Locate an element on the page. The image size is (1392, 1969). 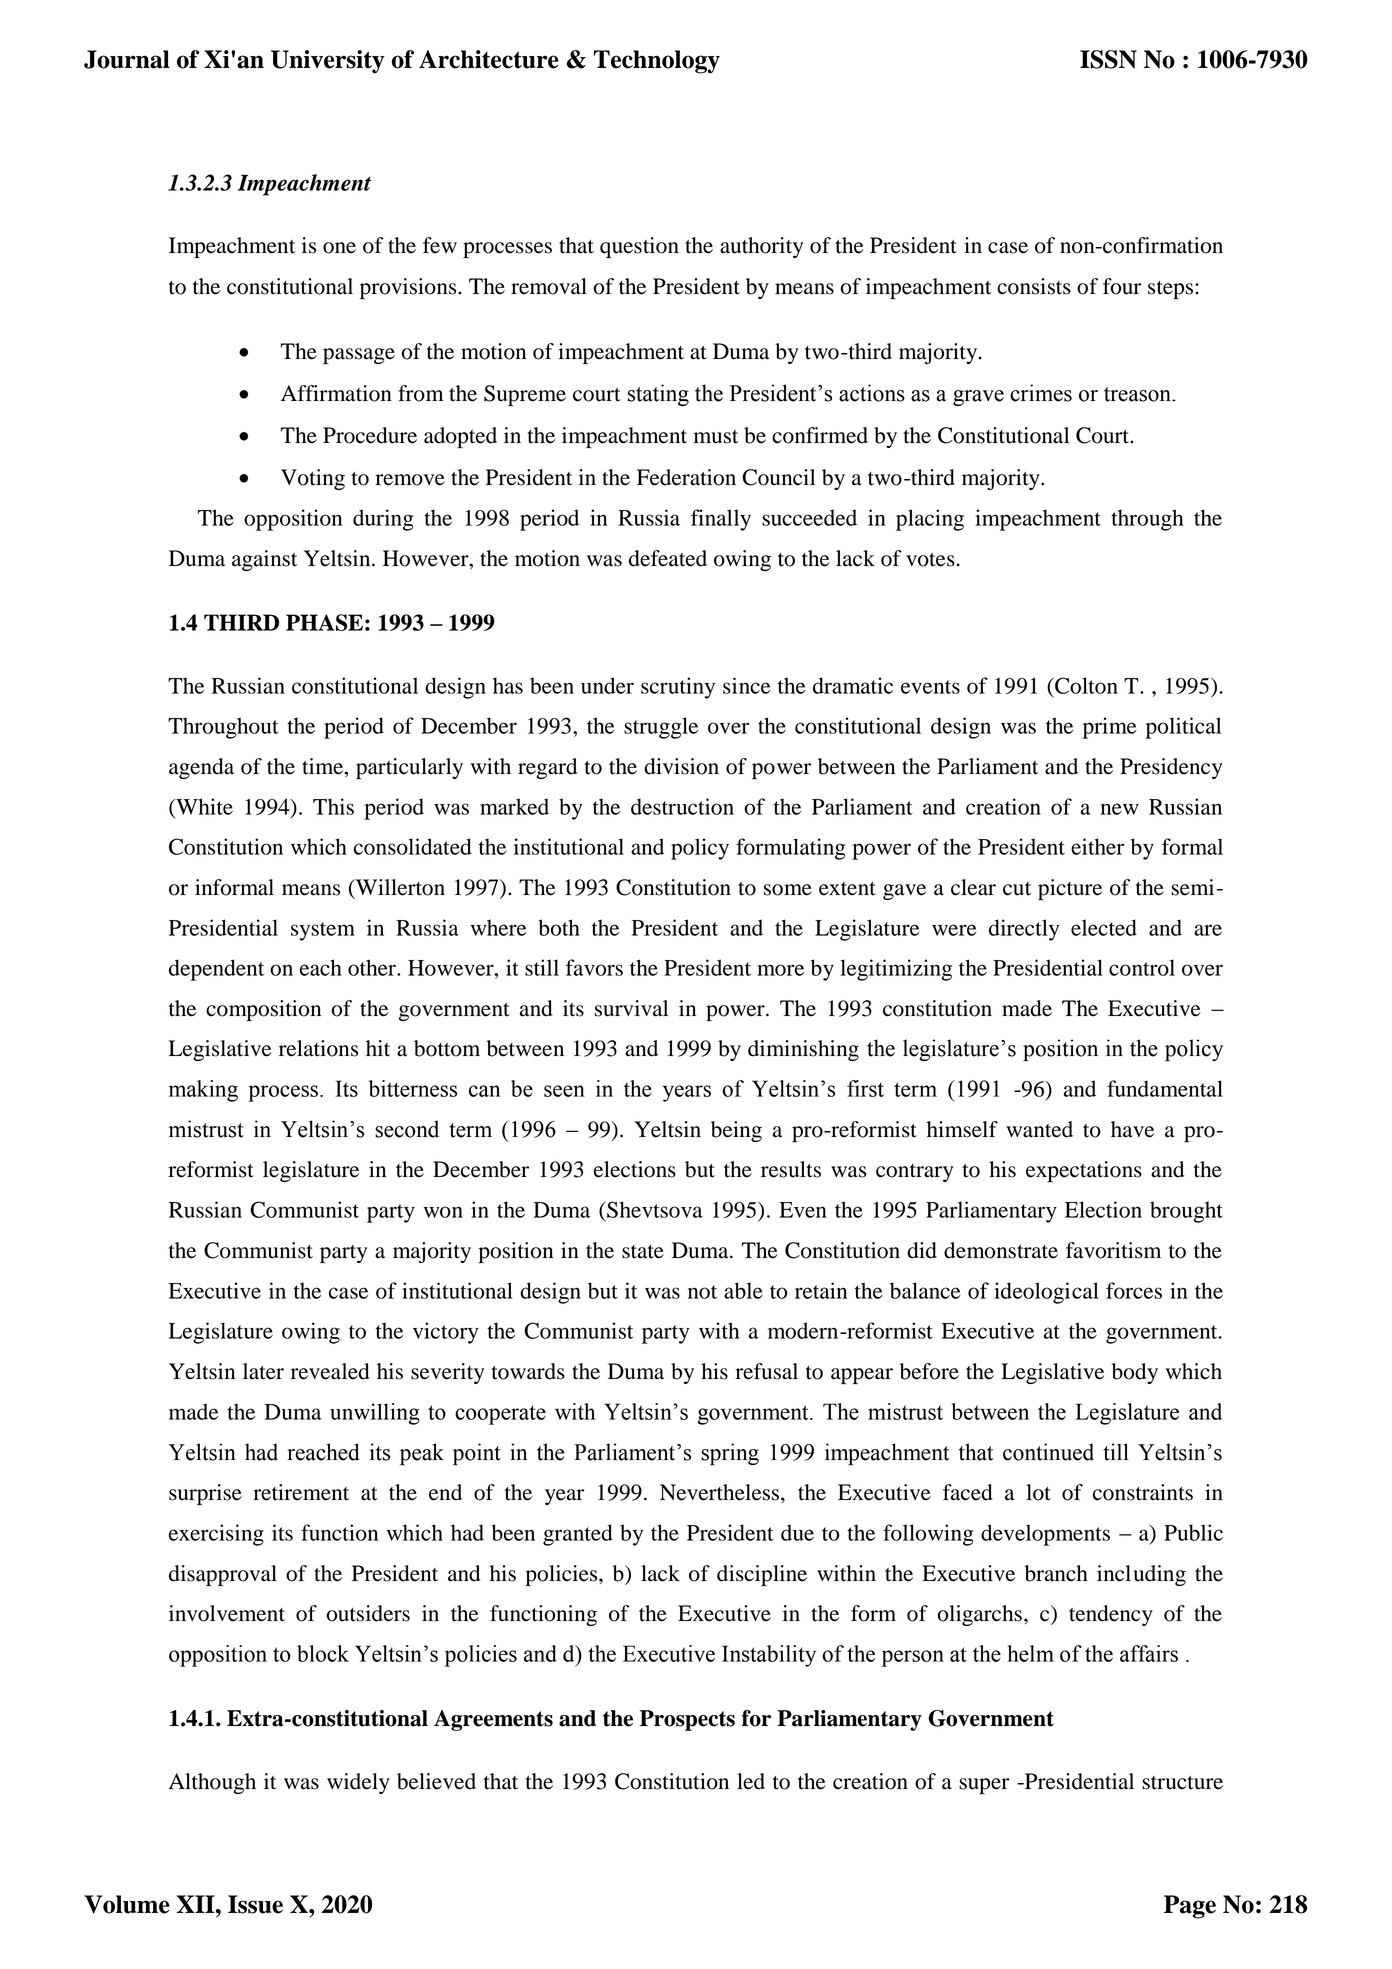
spring is located at coordinates (730, 1454).
